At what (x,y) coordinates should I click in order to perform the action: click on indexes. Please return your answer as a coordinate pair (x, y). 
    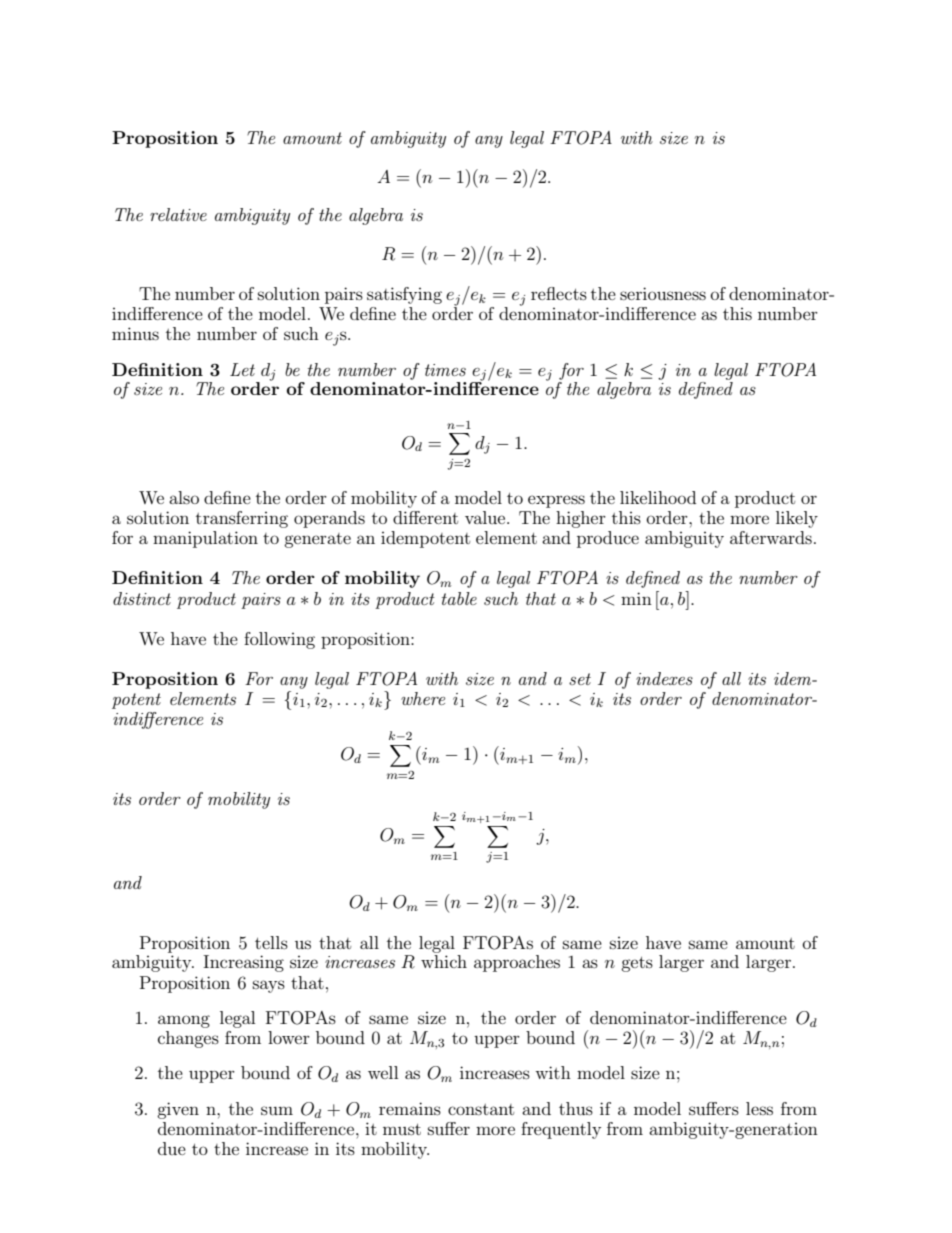
    Looking at the image, I should click on (664, 678).
